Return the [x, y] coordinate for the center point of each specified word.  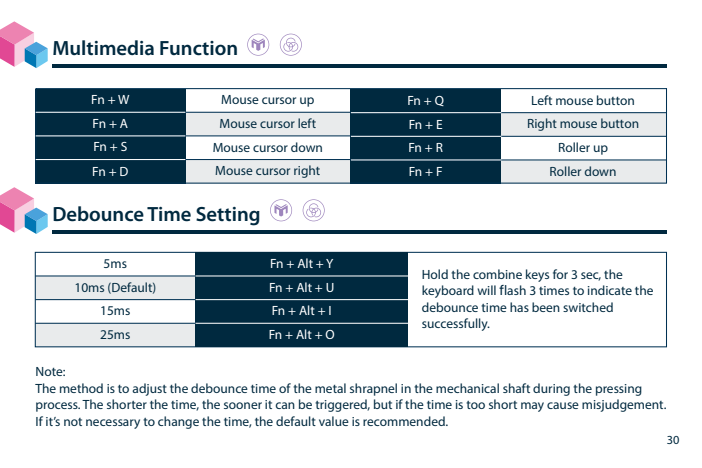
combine [497, 274]
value [334, 421]
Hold [435, 274]
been [546, 307]
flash [512, 290]
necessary [113, 424]
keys [537, 275]
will [486, 290]
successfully [456, 324]
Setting [228, 216]
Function [198, 48]
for [560, 274]
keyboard [448, 291]
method [81, 388]
